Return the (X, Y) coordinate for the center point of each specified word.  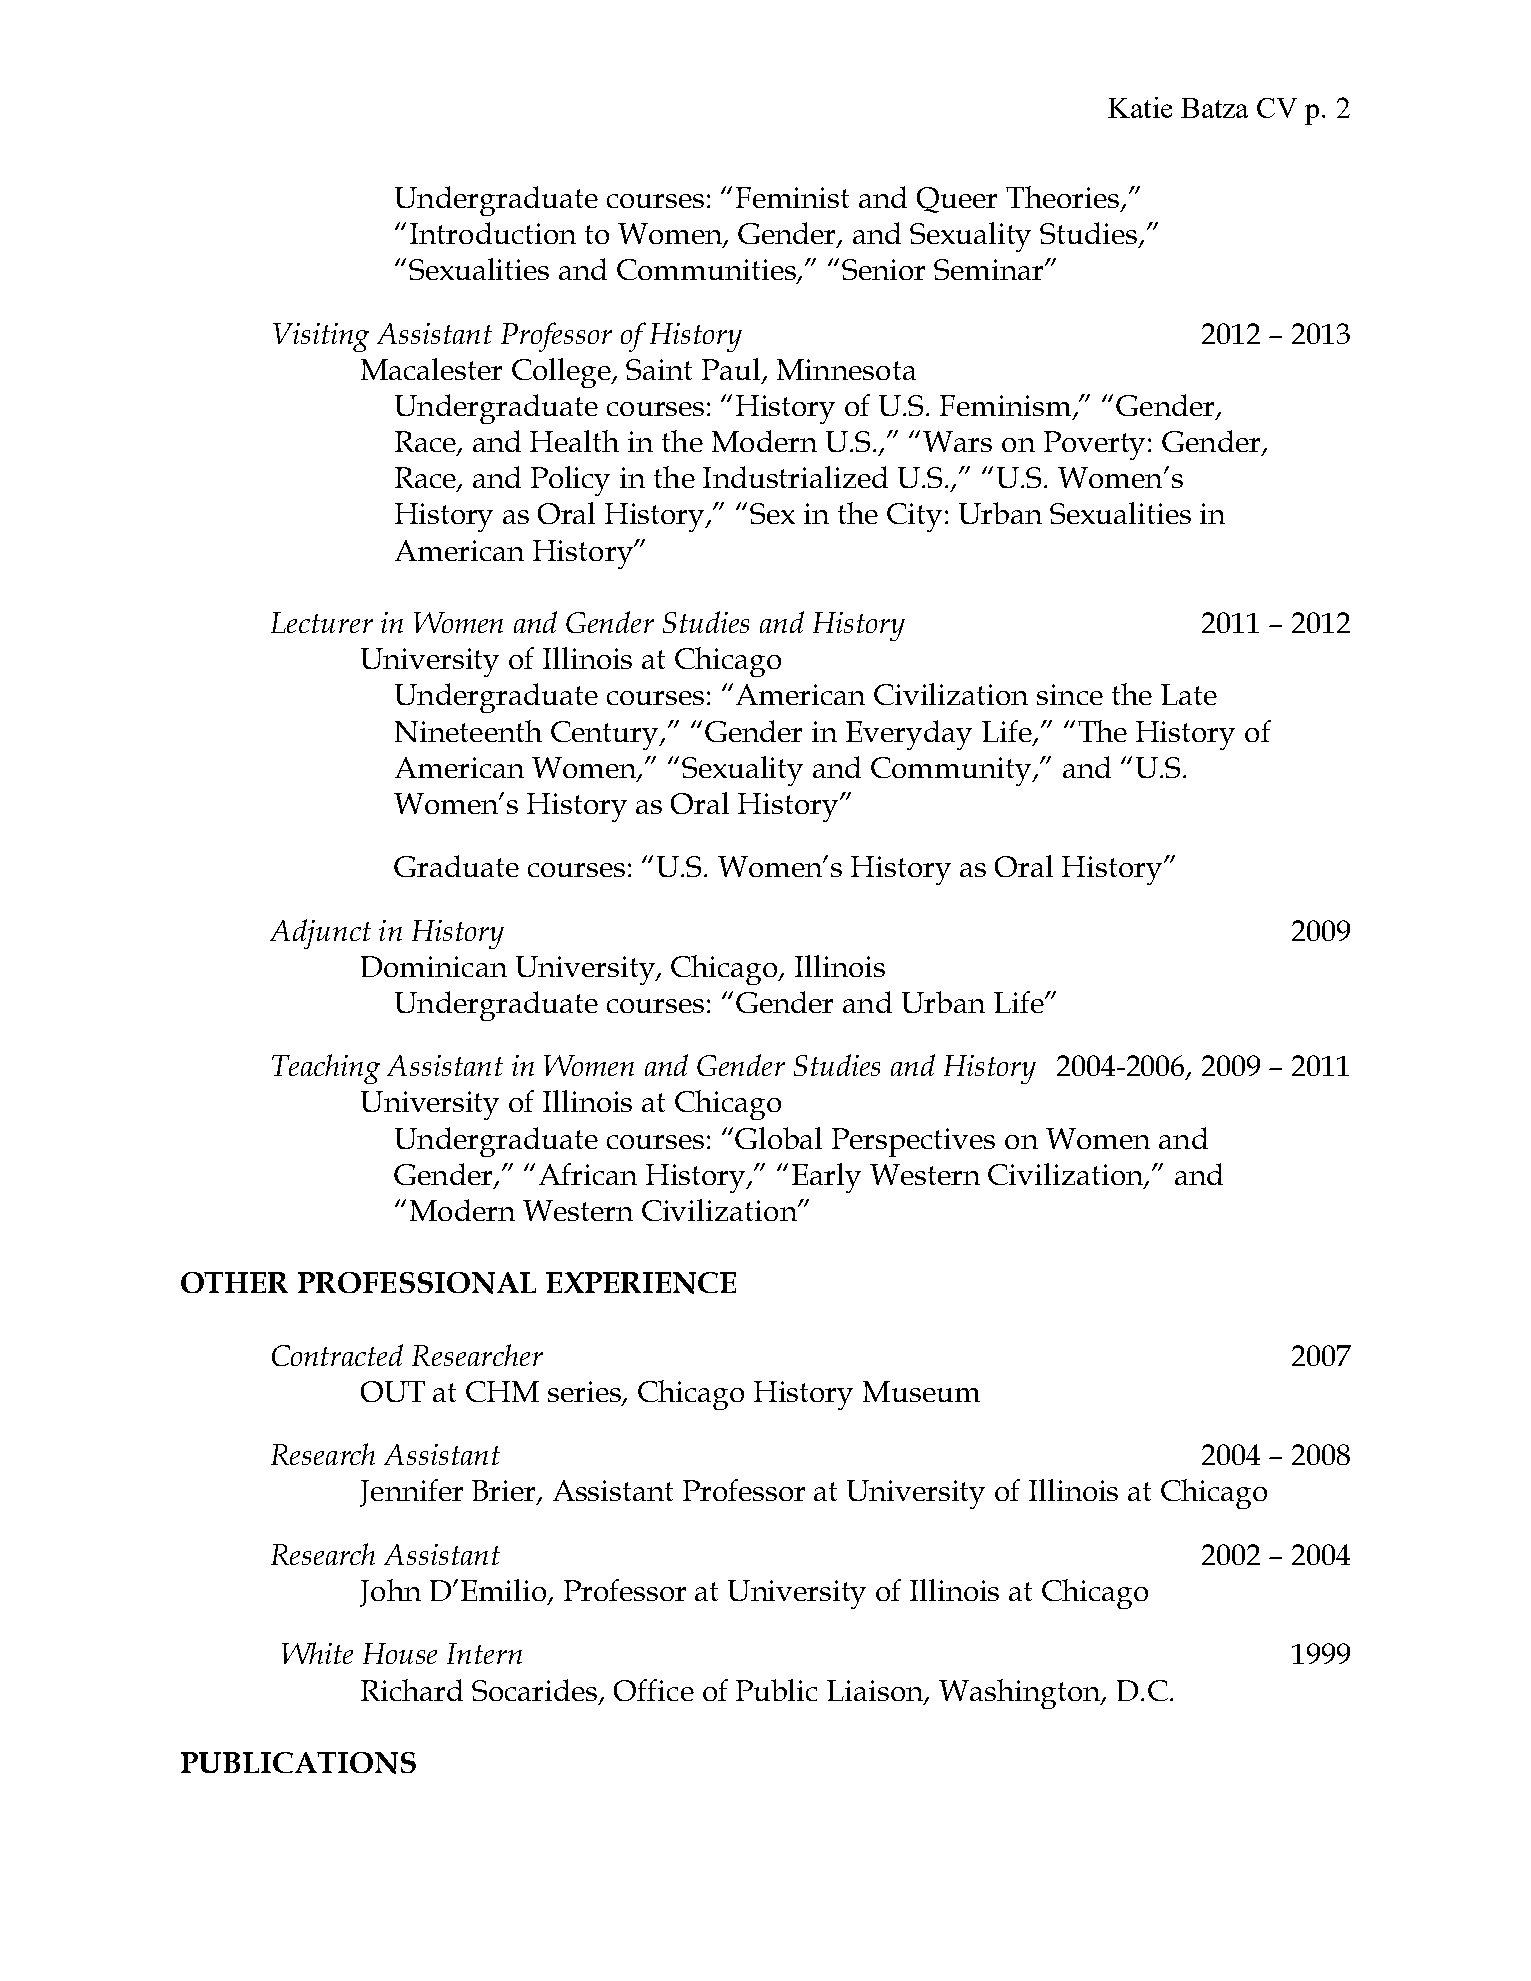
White (317, 1653)
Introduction (493, 233)
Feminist (792, 197)
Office (654, 1690)
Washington (1021, 1694)
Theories (1064, 198)
